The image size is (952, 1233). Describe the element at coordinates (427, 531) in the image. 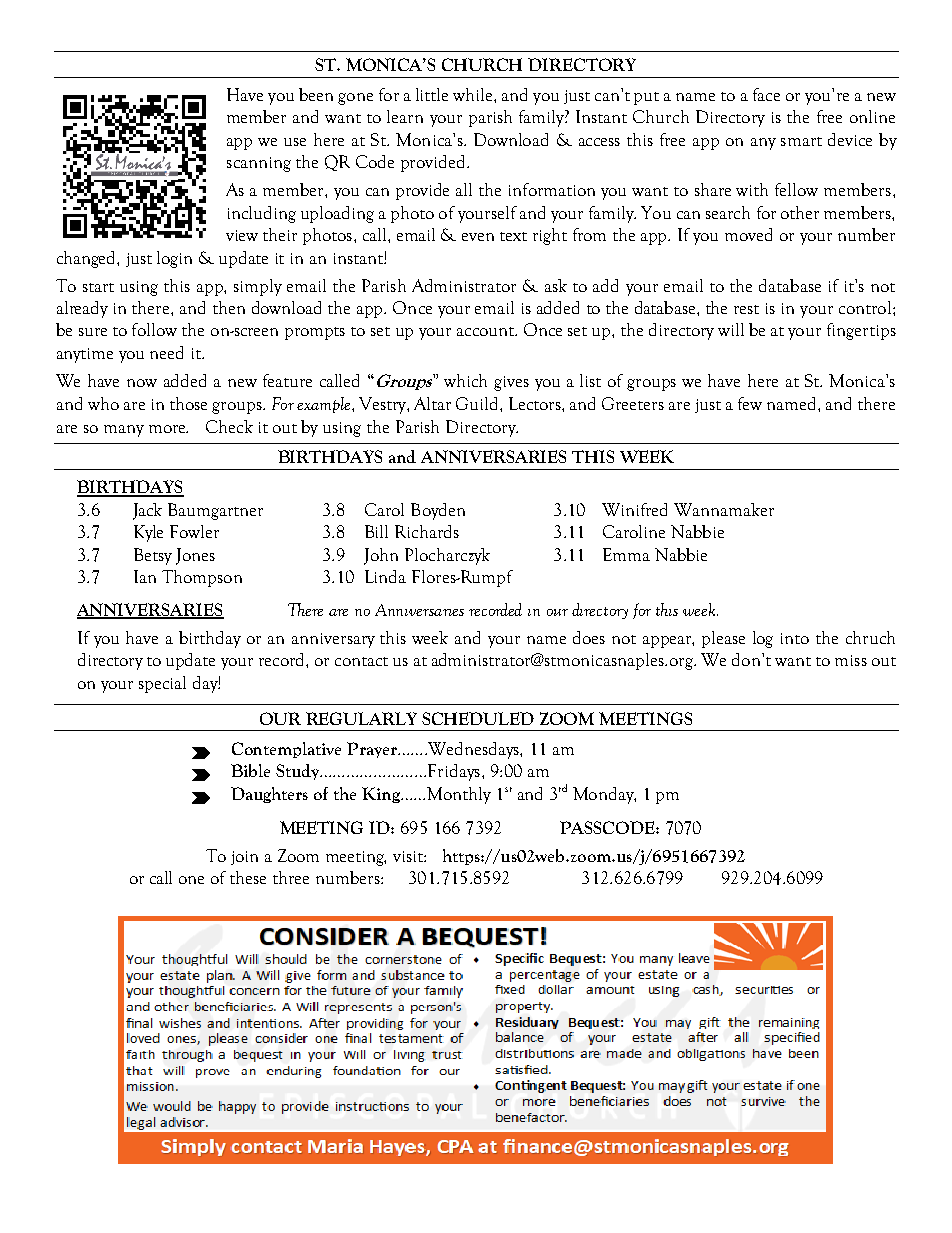

I see `Richards` at that location.
